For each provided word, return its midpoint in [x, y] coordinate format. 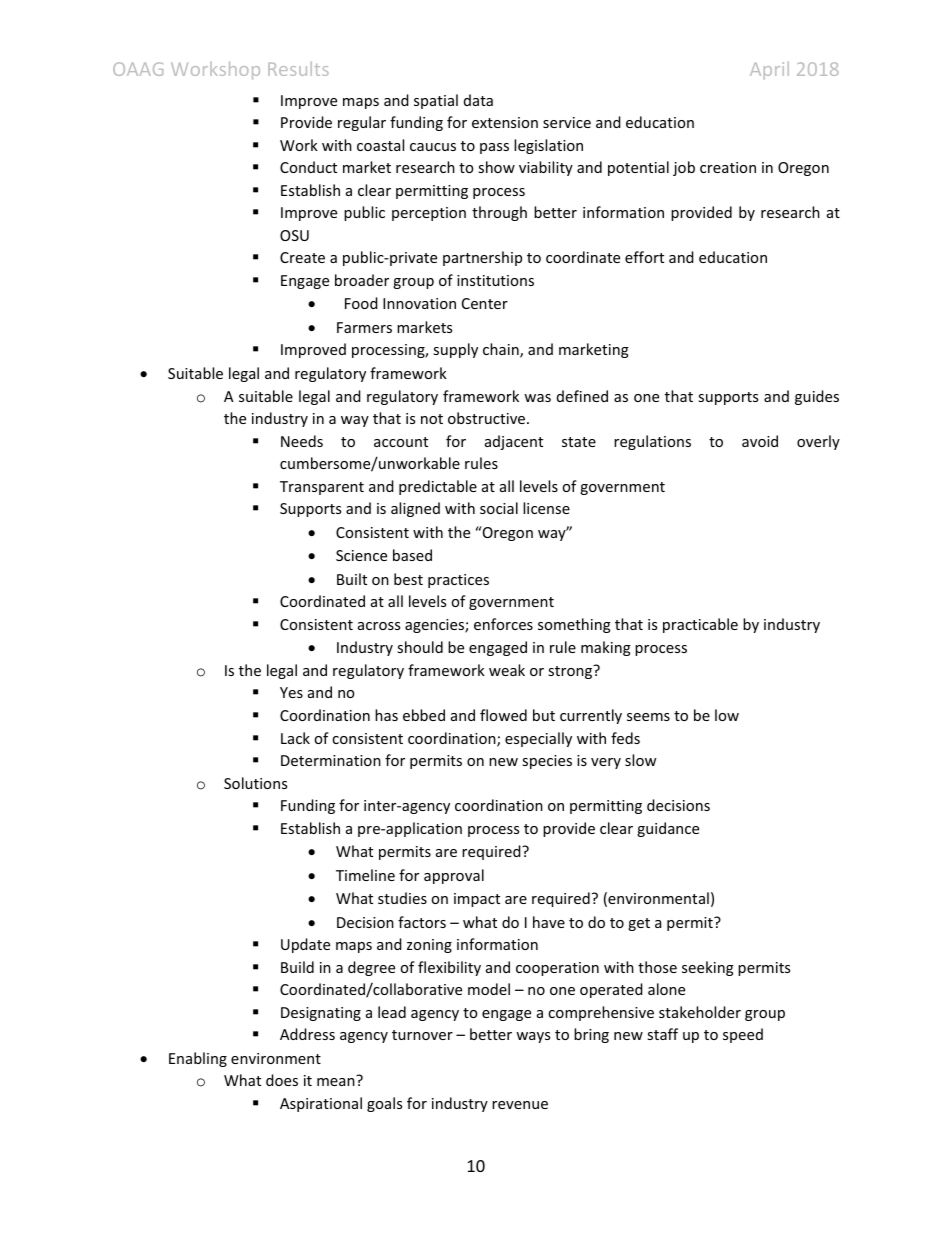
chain [502, 350]
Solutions [255, 783]
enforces [503, 624]
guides [817, 397]
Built [352, 579]
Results [298, 68]
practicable [700, 625]
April [769, 70]
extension [505, 122]
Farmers [364, 327]
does [282, 1080]
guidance [668, 829]
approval [454, 876]
